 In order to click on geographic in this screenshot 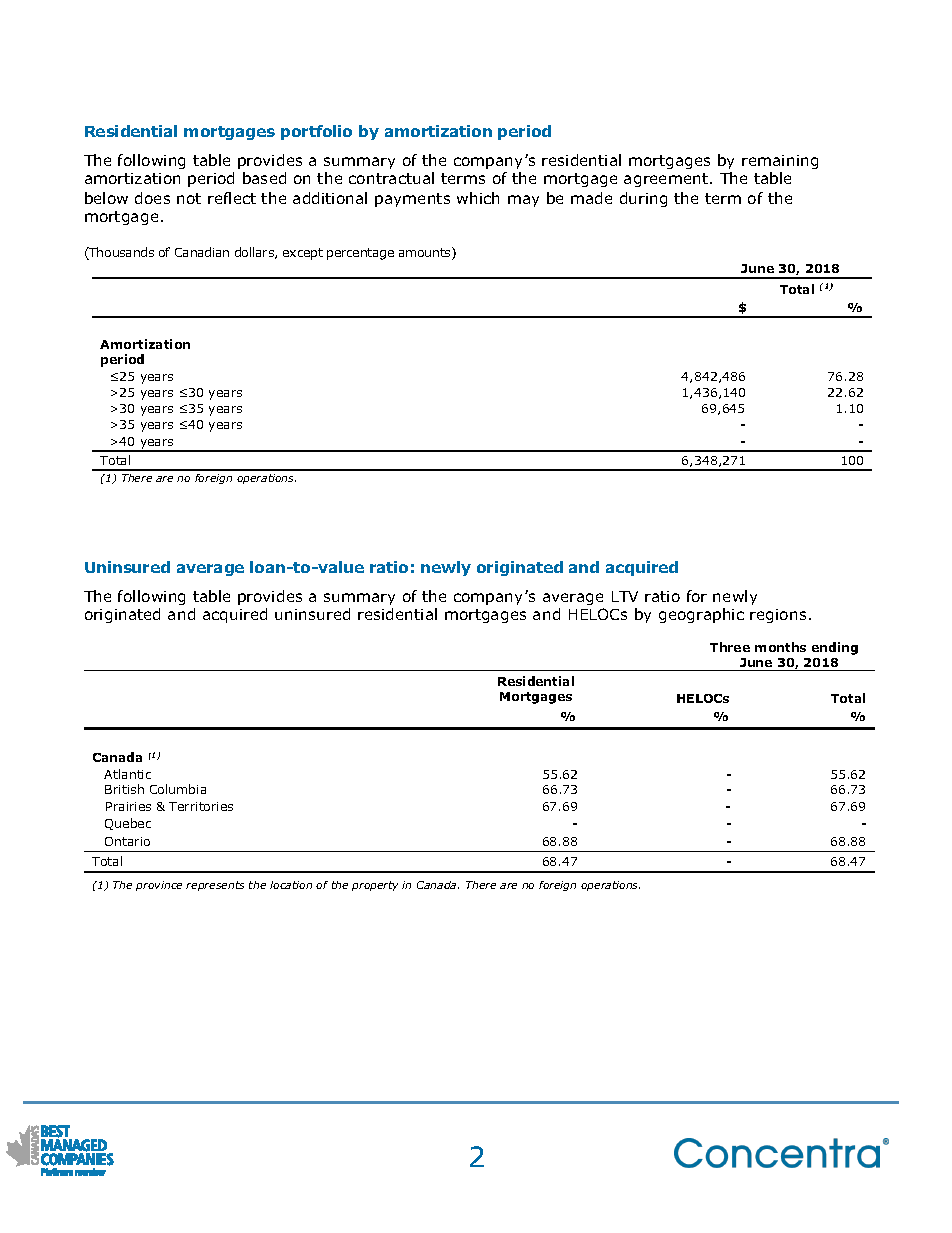, I will do `click(701, 615)`.
